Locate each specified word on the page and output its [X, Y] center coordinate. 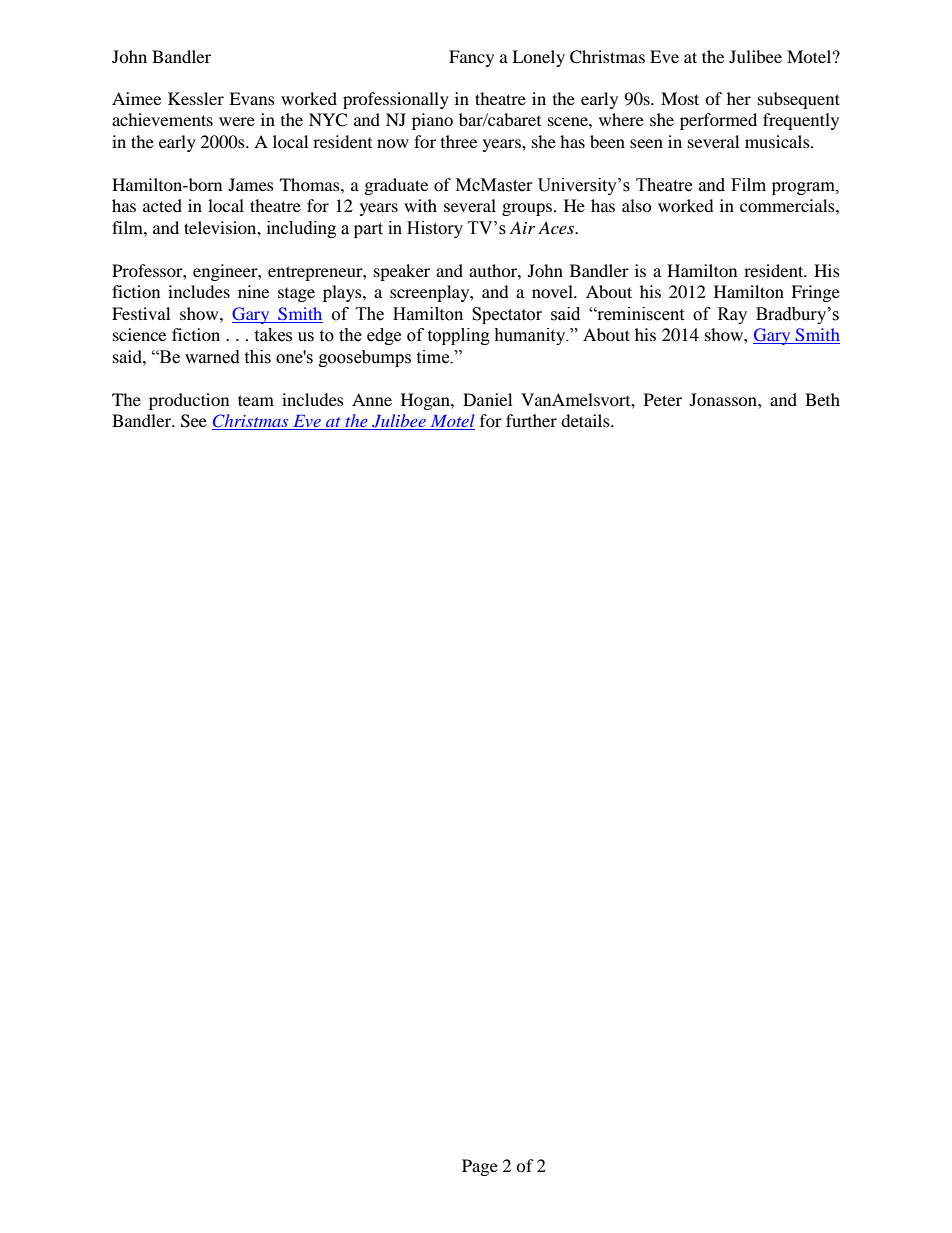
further [531, 420]
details [586, 420]
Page [480, 1167]
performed [718, 121]
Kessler [196, 98]
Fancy [471, 58]
